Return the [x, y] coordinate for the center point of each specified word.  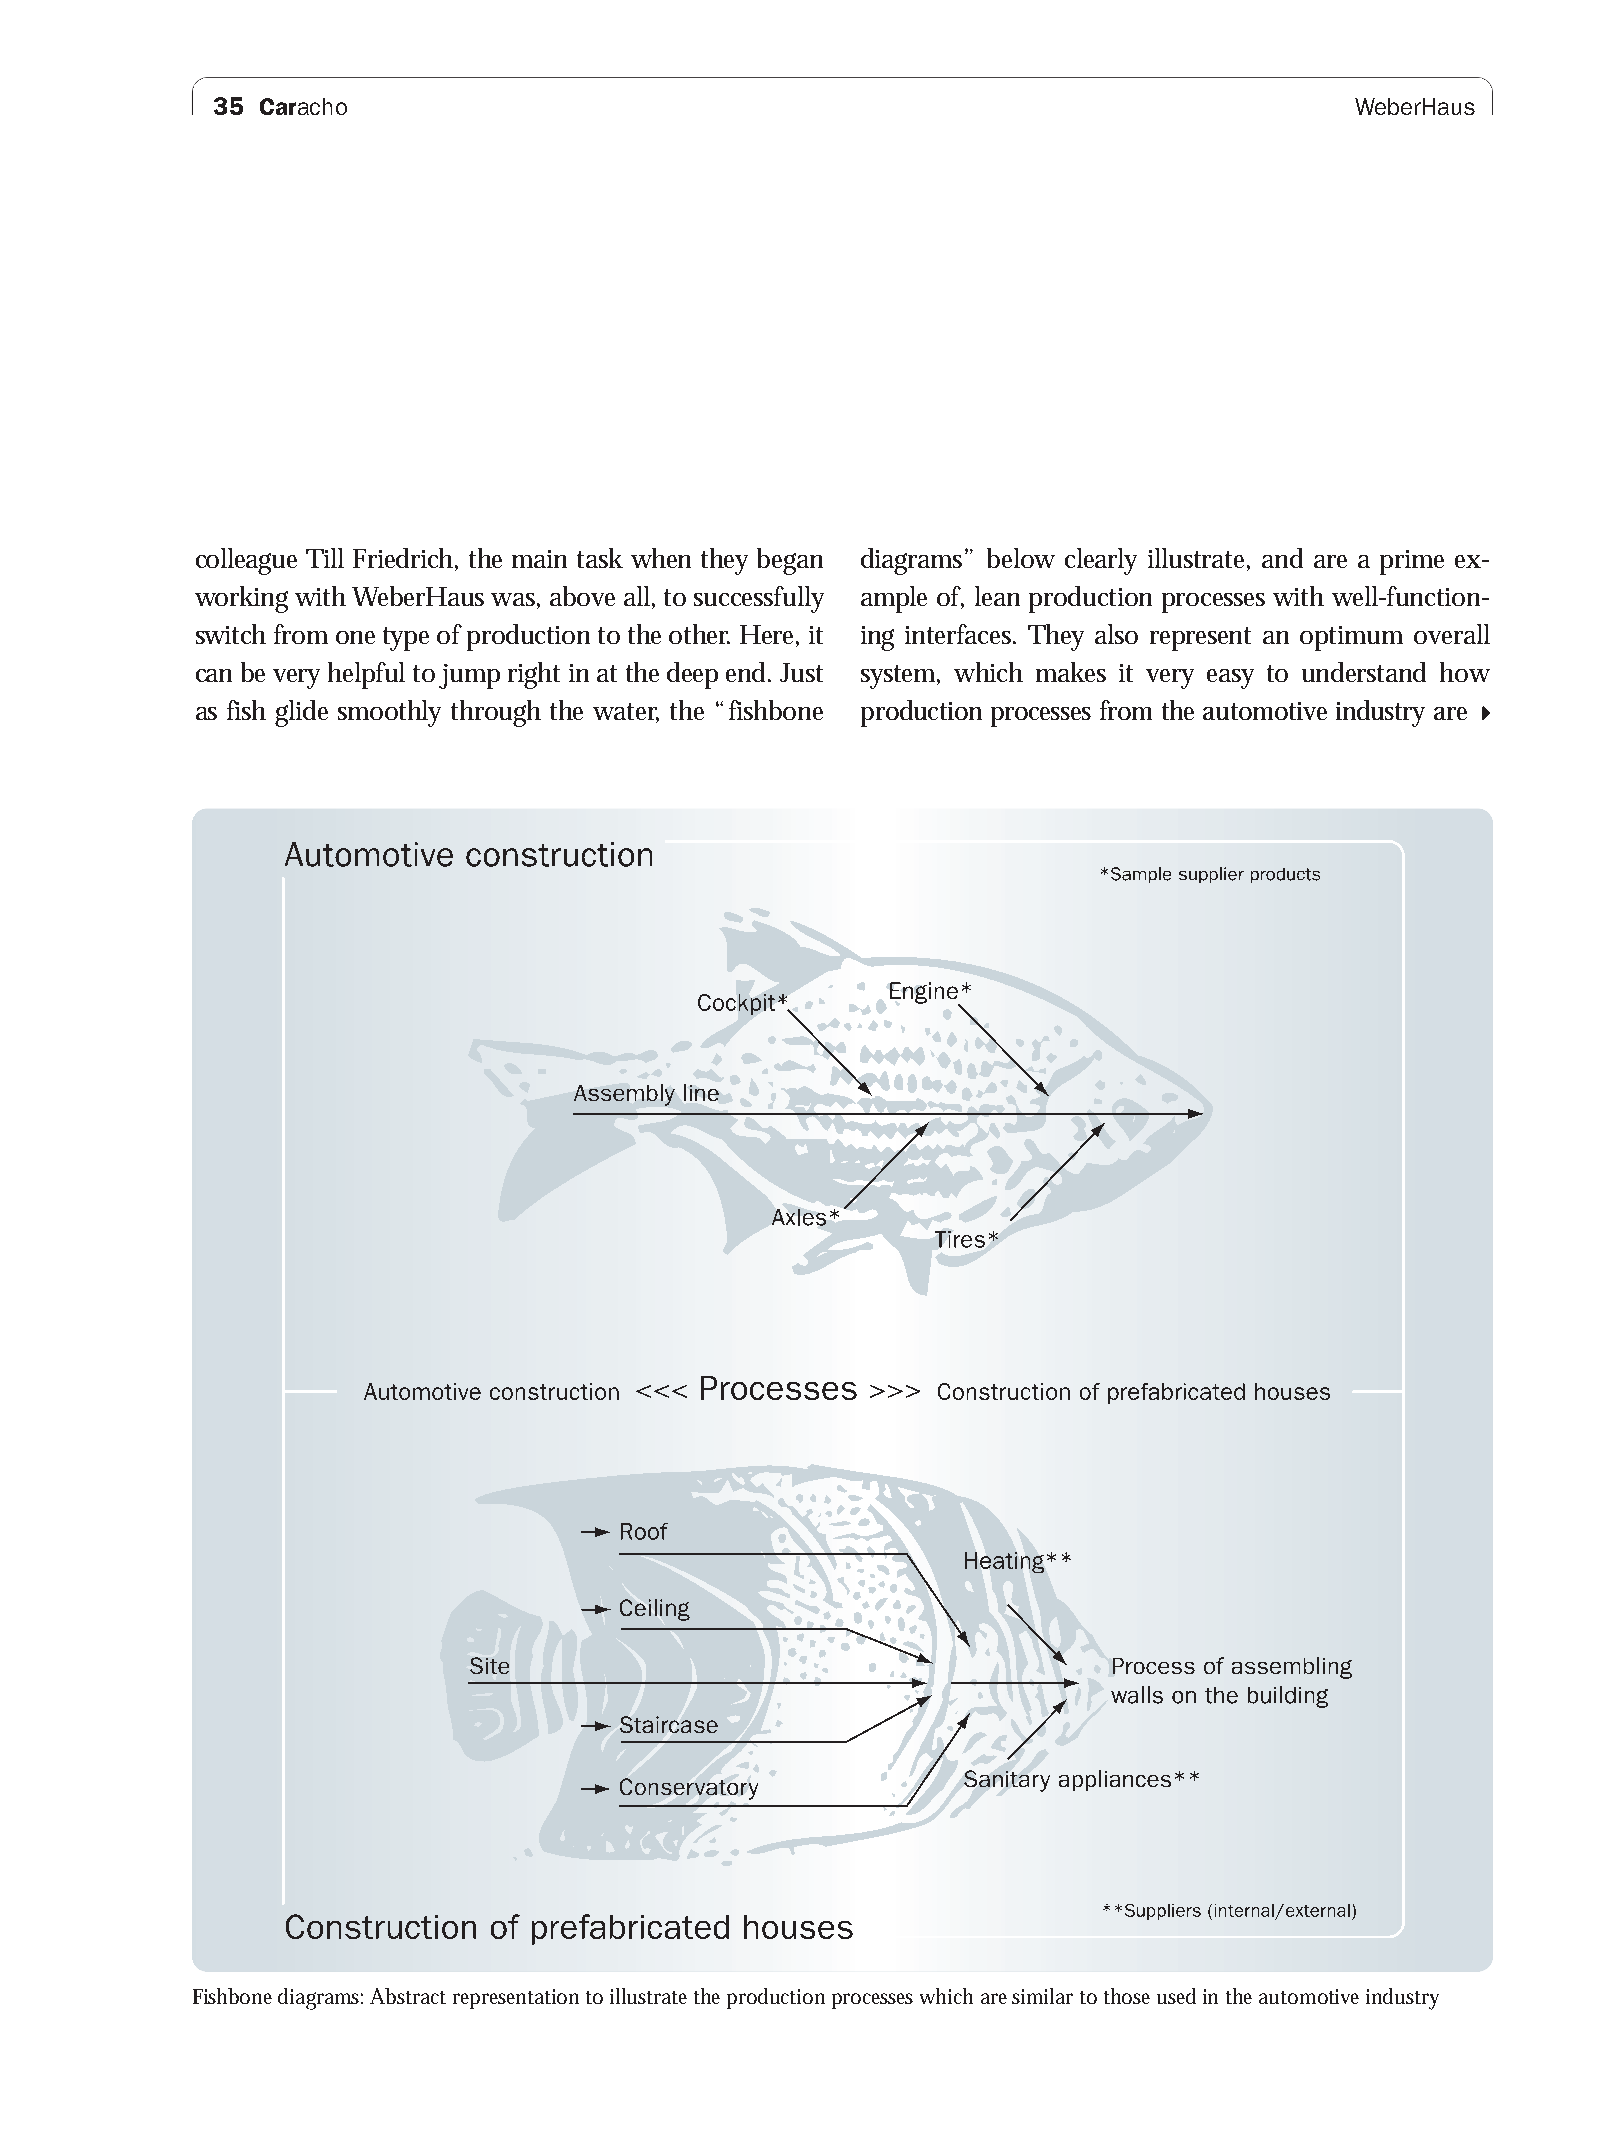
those [1127, 1996]
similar [1042, 1996]
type [406, 639]
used [1176, 1996]
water [626, 712]
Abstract [408, 1996]
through [496, 713]
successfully [759, 599]
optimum [1351, 638]
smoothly [389, 713]
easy [1230, 679]
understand [1364, 672]
